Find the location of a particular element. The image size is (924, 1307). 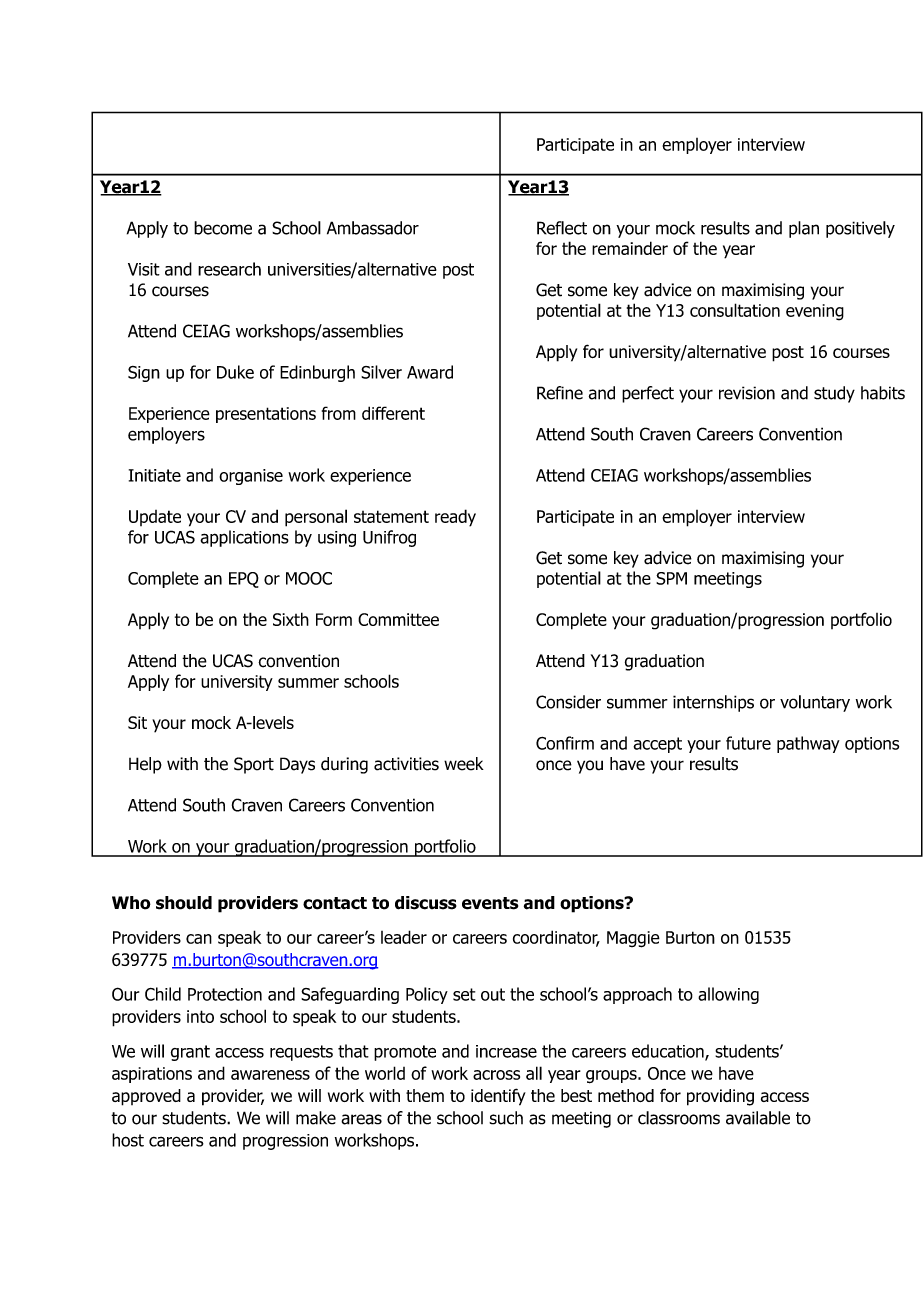

week is located at coordinates (464, 764).
